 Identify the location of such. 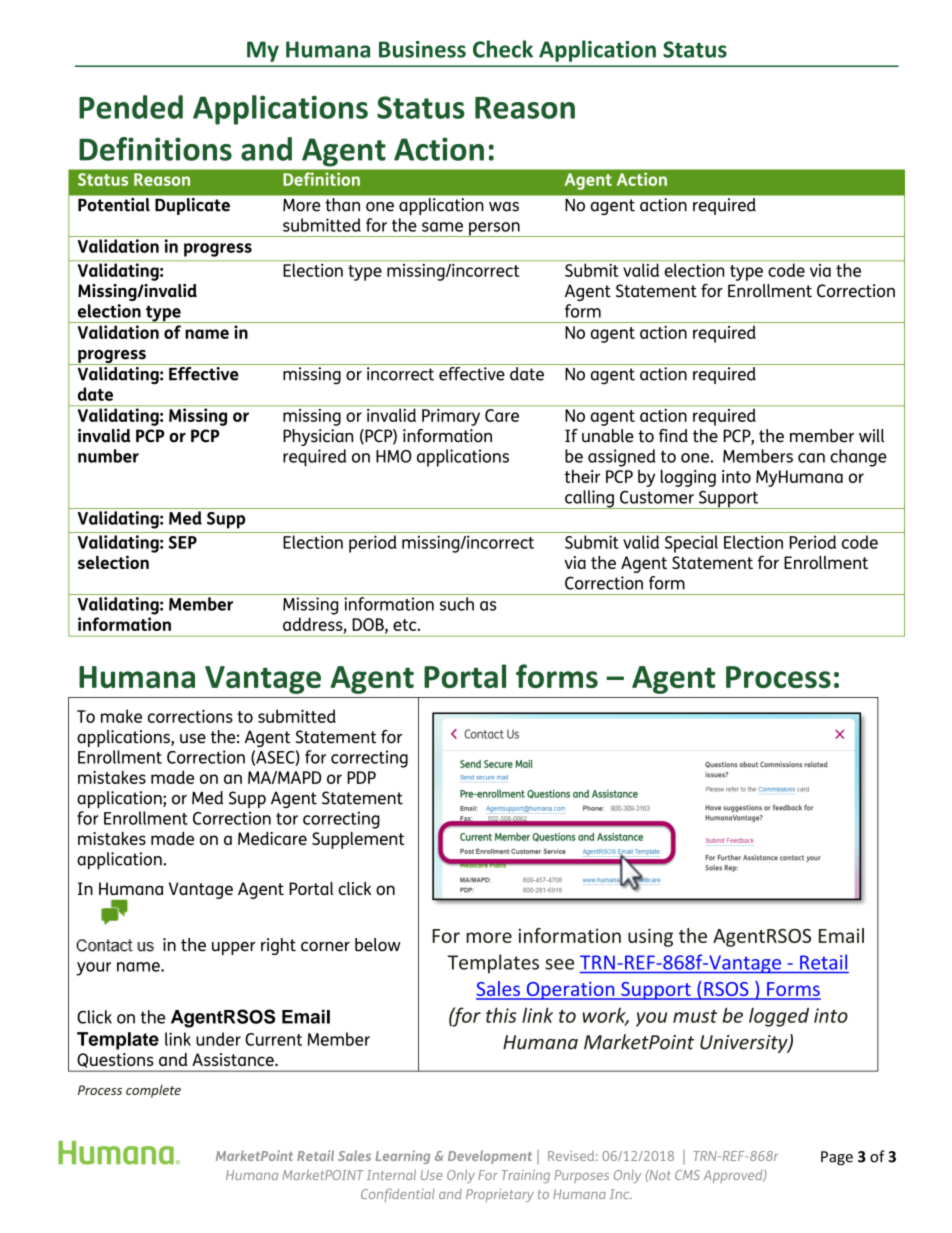
(457, 604).
